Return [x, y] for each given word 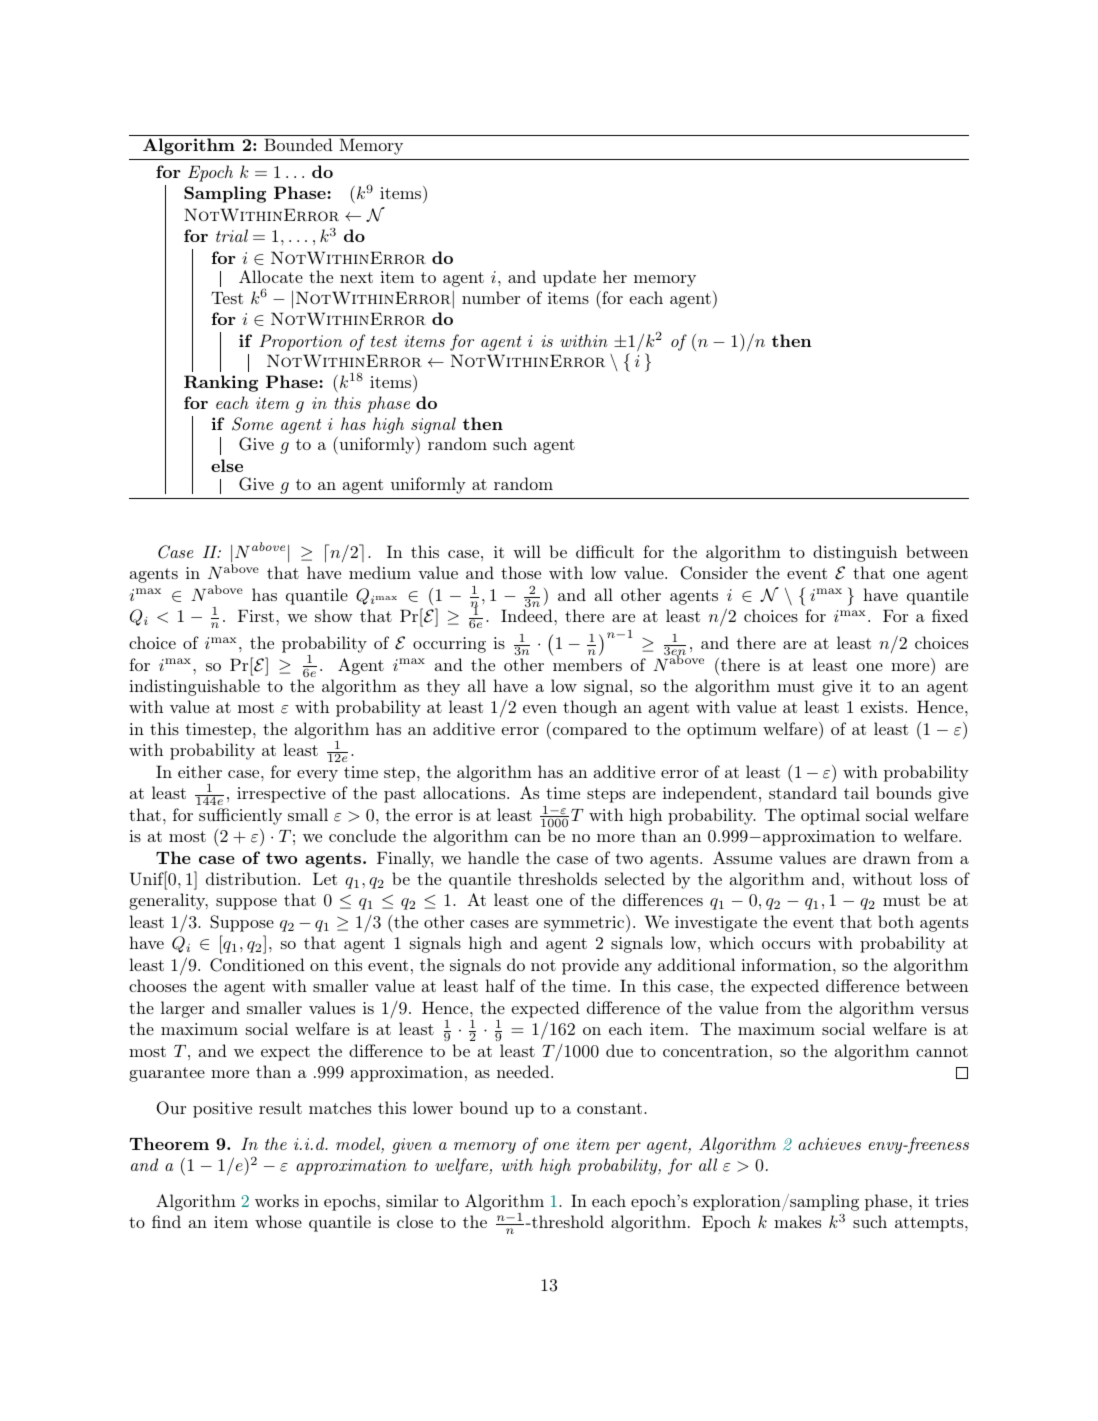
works [277, 1200]
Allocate [271, 276]
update [569, 278]
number [491, 297]
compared [588, 730]
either [200, 771]
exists [883, 707]
